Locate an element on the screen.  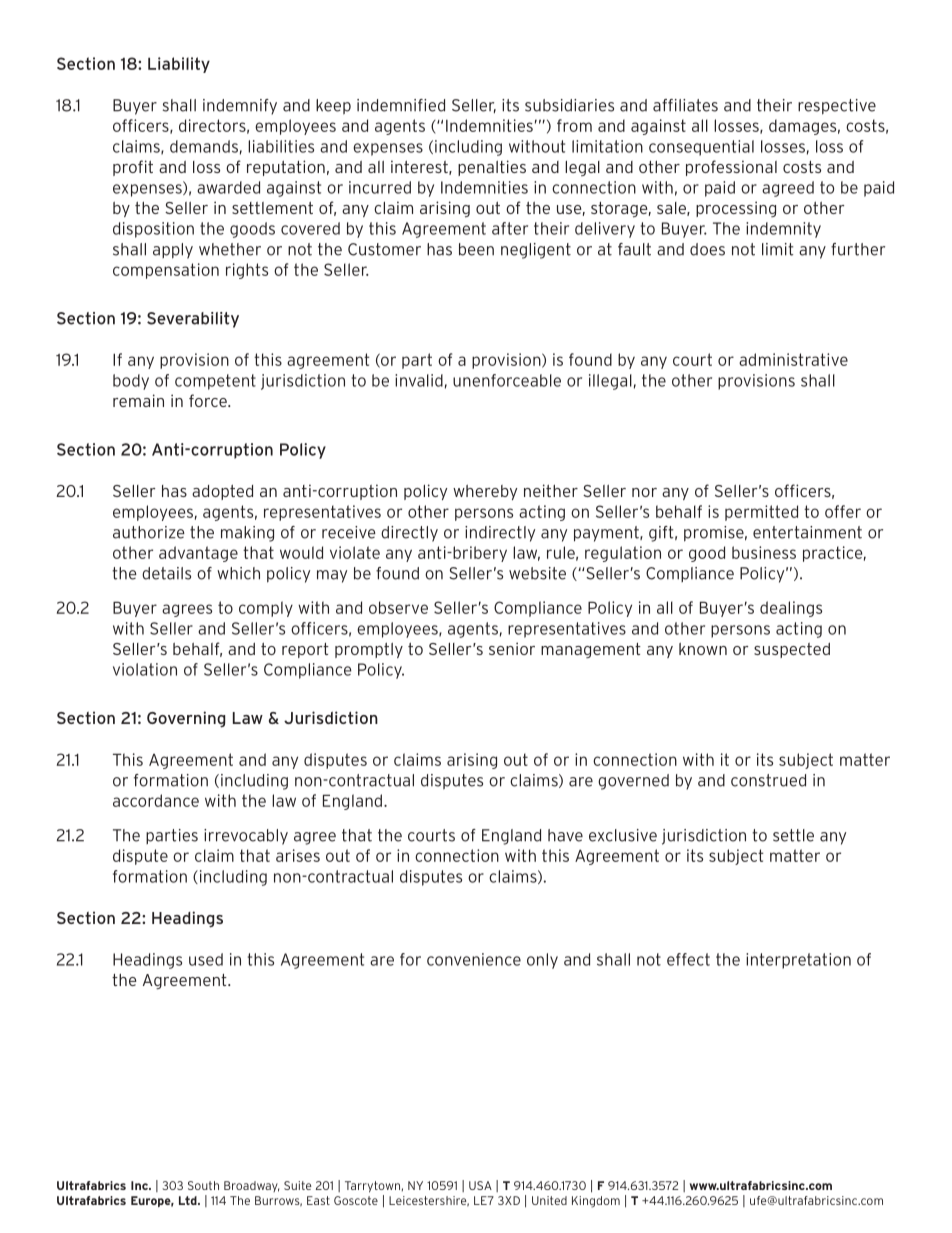
subsidiaries is located at coordinates (569, 105).
